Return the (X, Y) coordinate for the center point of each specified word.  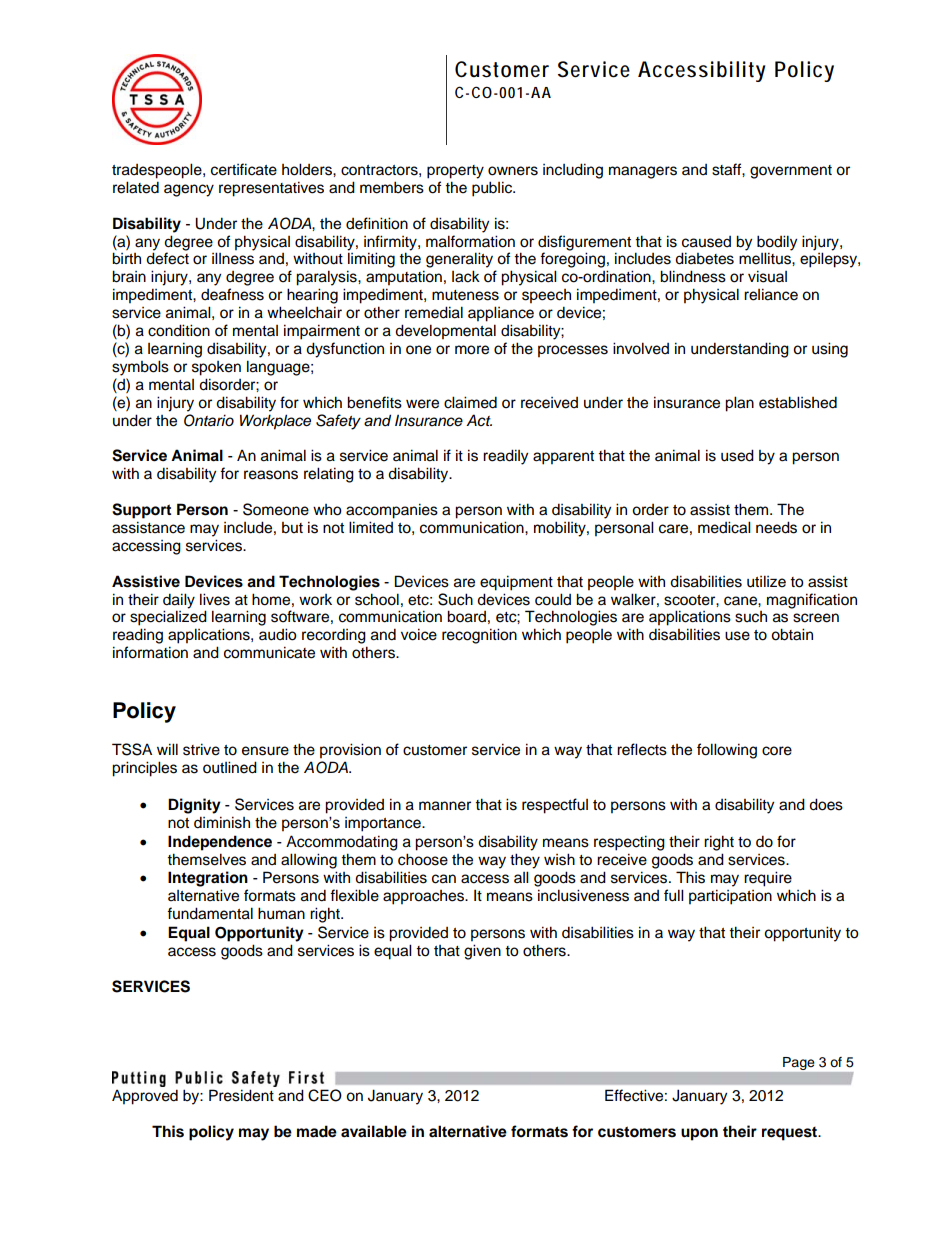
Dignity (194, 806)
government (791, 172)
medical (724, 527)
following (727, 751)
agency (189, 190)
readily (505, 457)
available (374, 1131)
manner (445, 806)
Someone (276, 509)
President (241, 1095)
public (493, 189)
